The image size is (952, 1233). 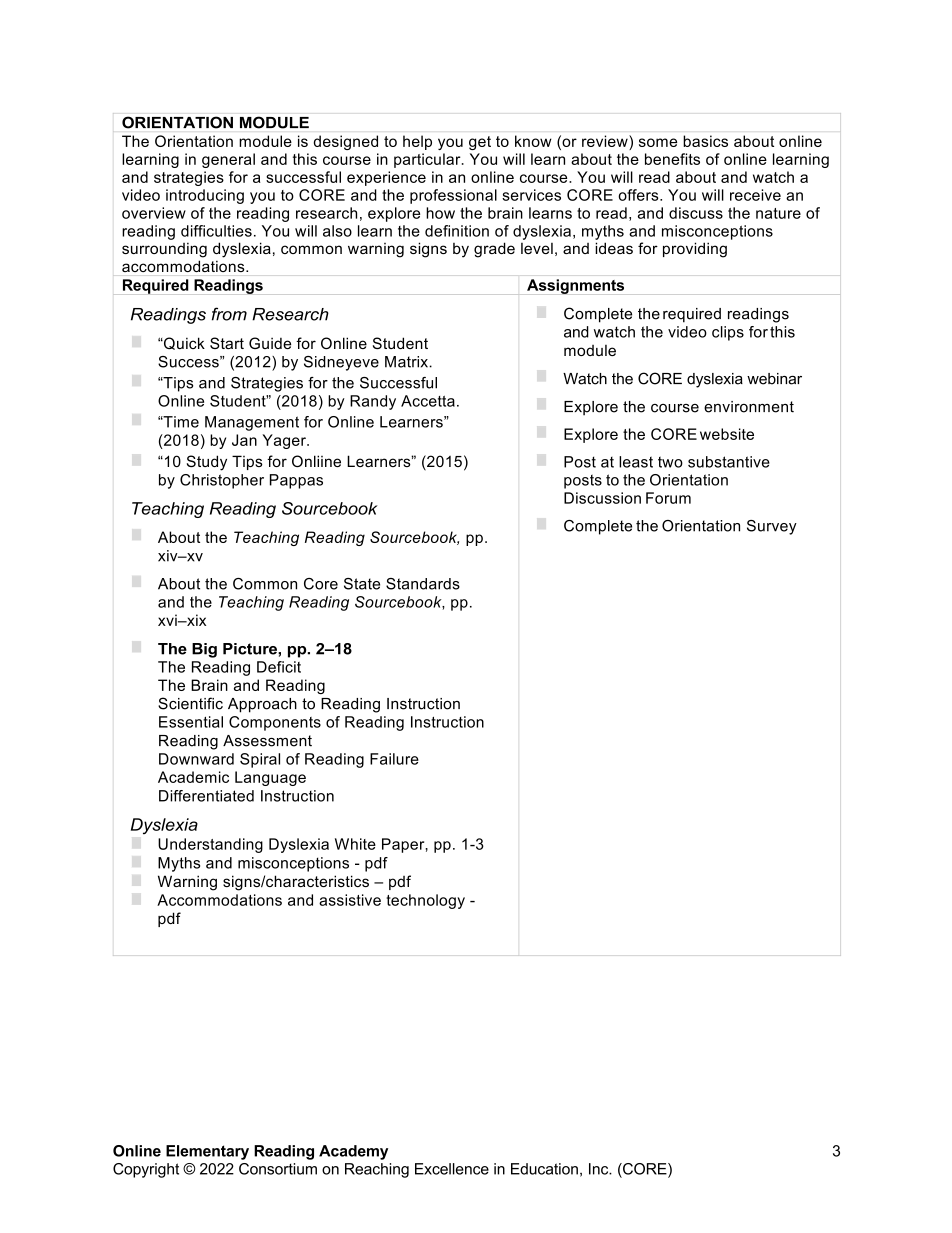 I want to click on benefits, so click(x=672, y=159).
